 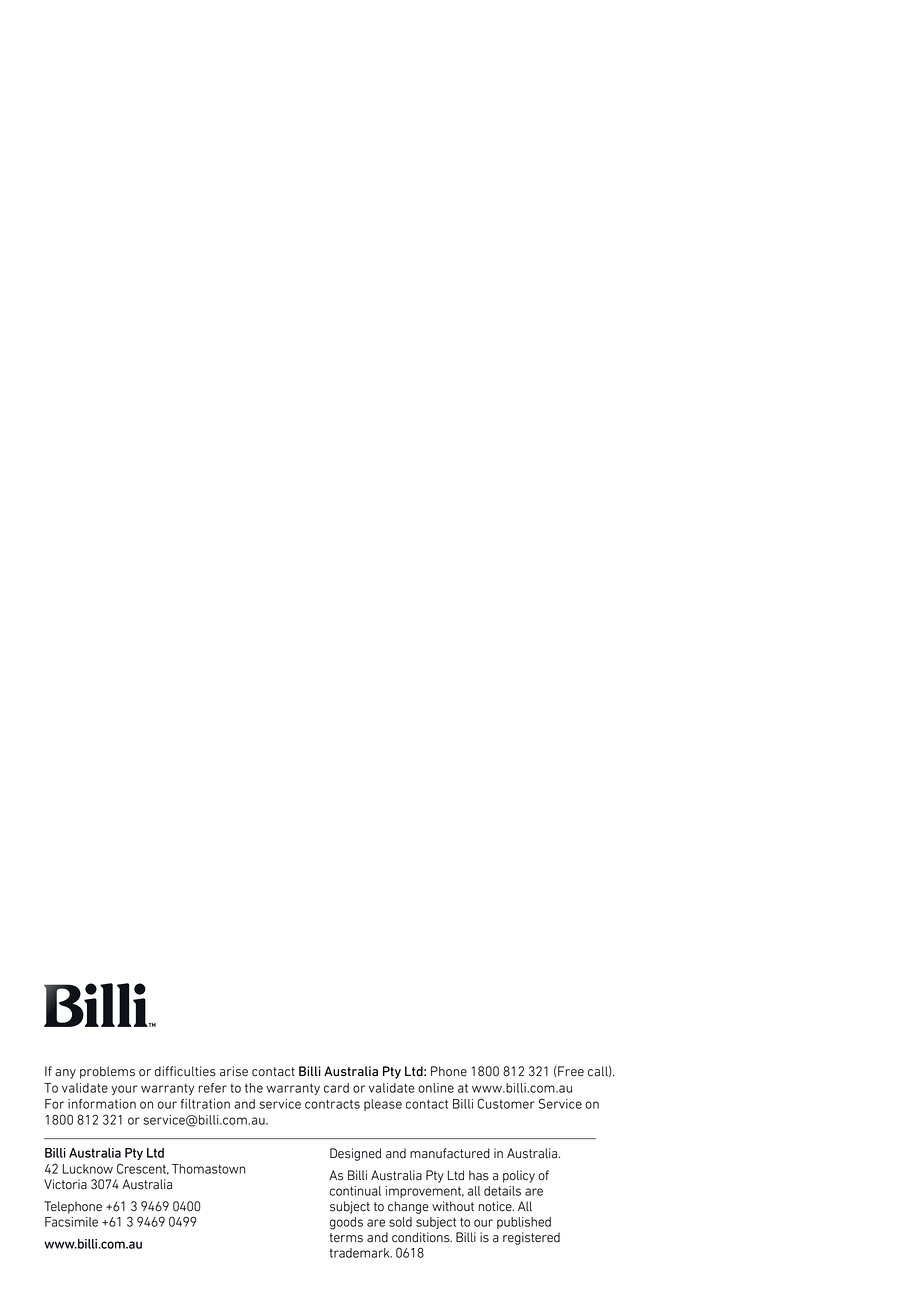 What do you see at coordinates (346, 1238) in the document?
I see `terms` at bounding box center [346, 1238].
